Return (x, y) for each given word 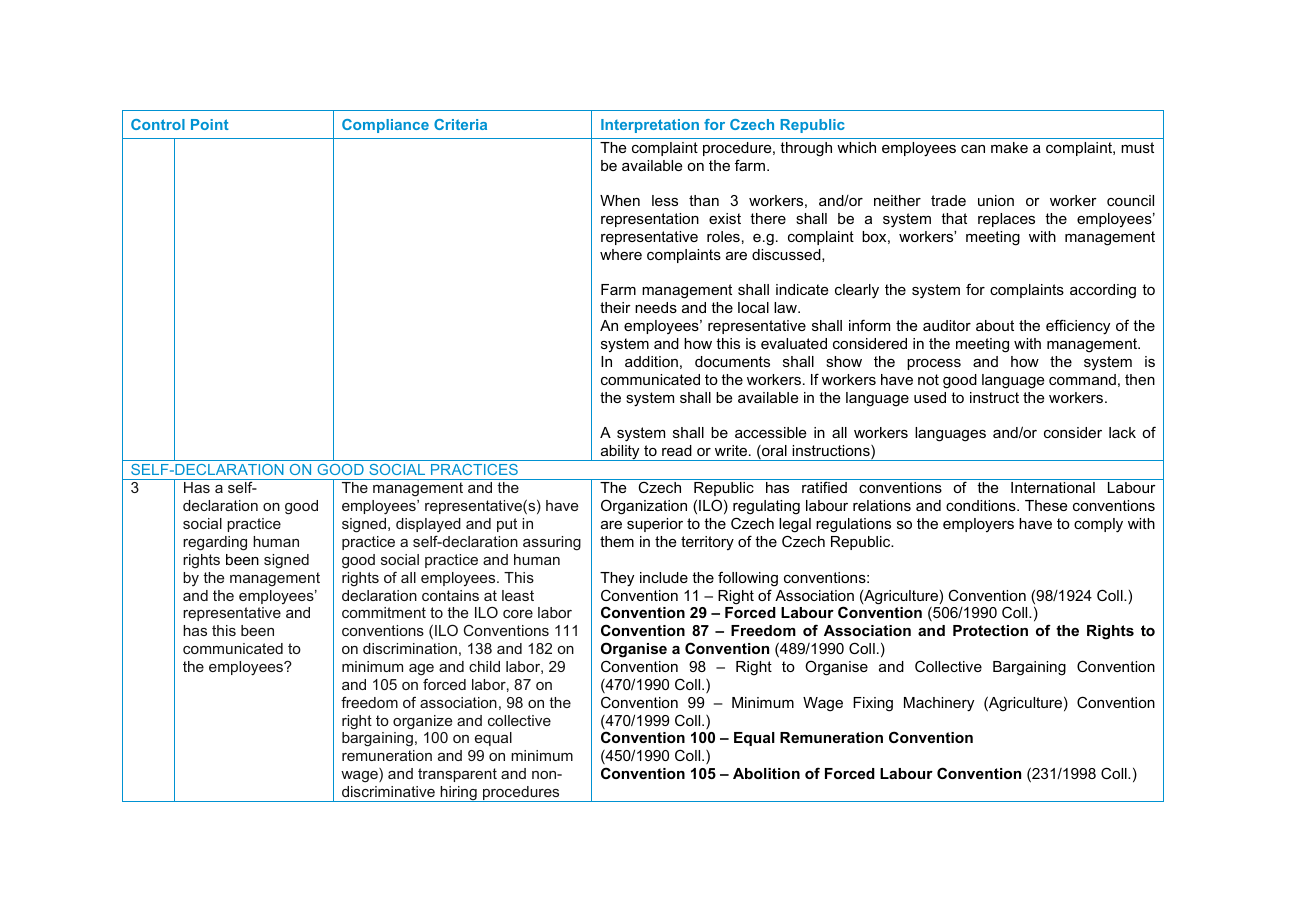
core (518, 614)
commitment (384, 612)
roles (723, 236)
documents (732, 361)
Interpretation (650, 126)
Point (210, 124)
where (621, 254)
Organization (644, 507)
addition (651, 361)
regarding (215, 543)
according (1103, 291)
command (1082, 379)
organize (422, 722)
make (1009, 147)
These (1046, 505)
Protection (990, 630)
